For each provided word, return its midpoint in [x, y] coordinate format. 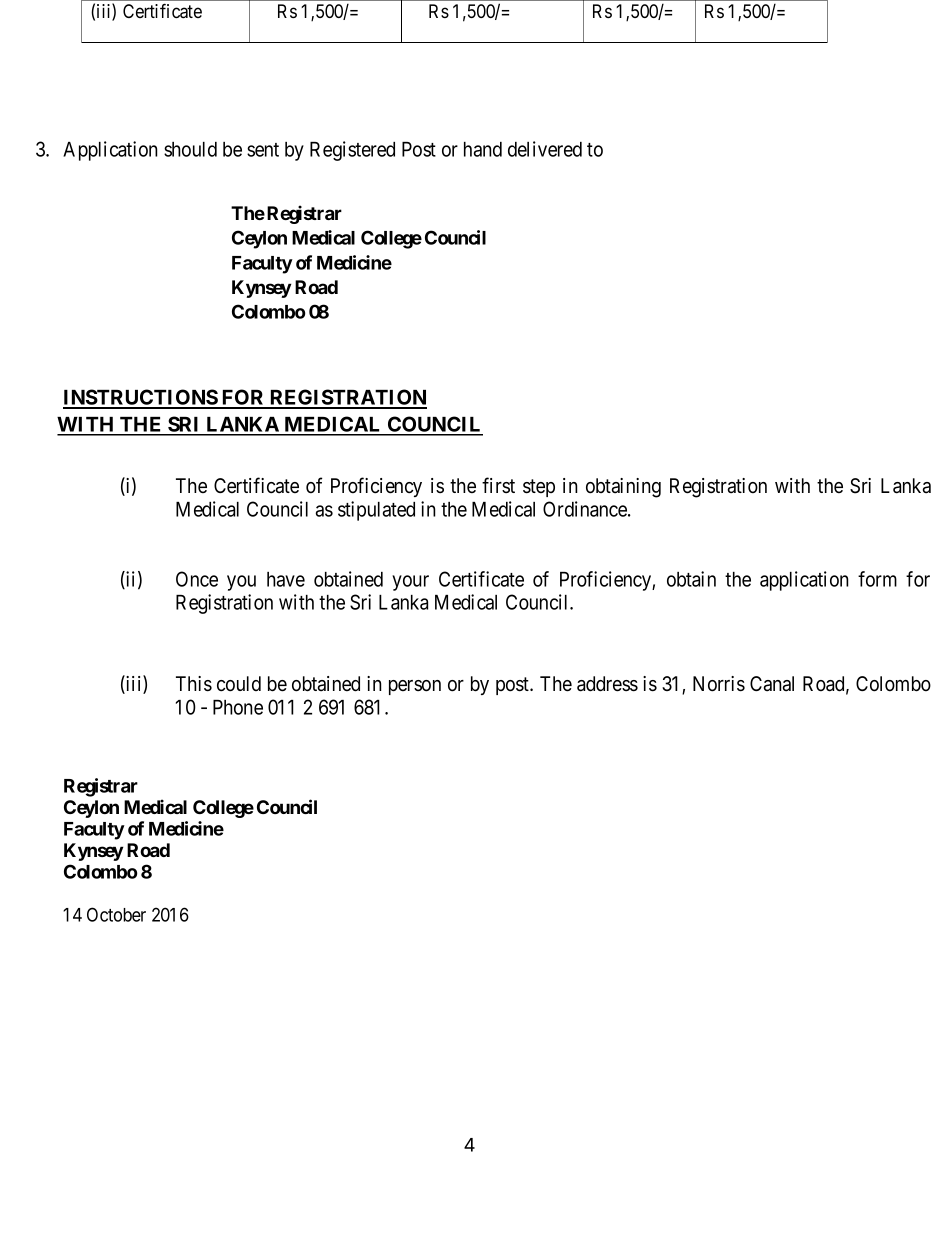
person [415, 687]
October [116, 914]
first [498, 485]
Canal [772, 684]
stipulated [376, 511]
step [539, 488]
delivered [545, 149]
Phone [238, 707]
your [410, 583]
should [190, 149]
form [877, 579]
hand [483, 149]
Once [197, 579]
